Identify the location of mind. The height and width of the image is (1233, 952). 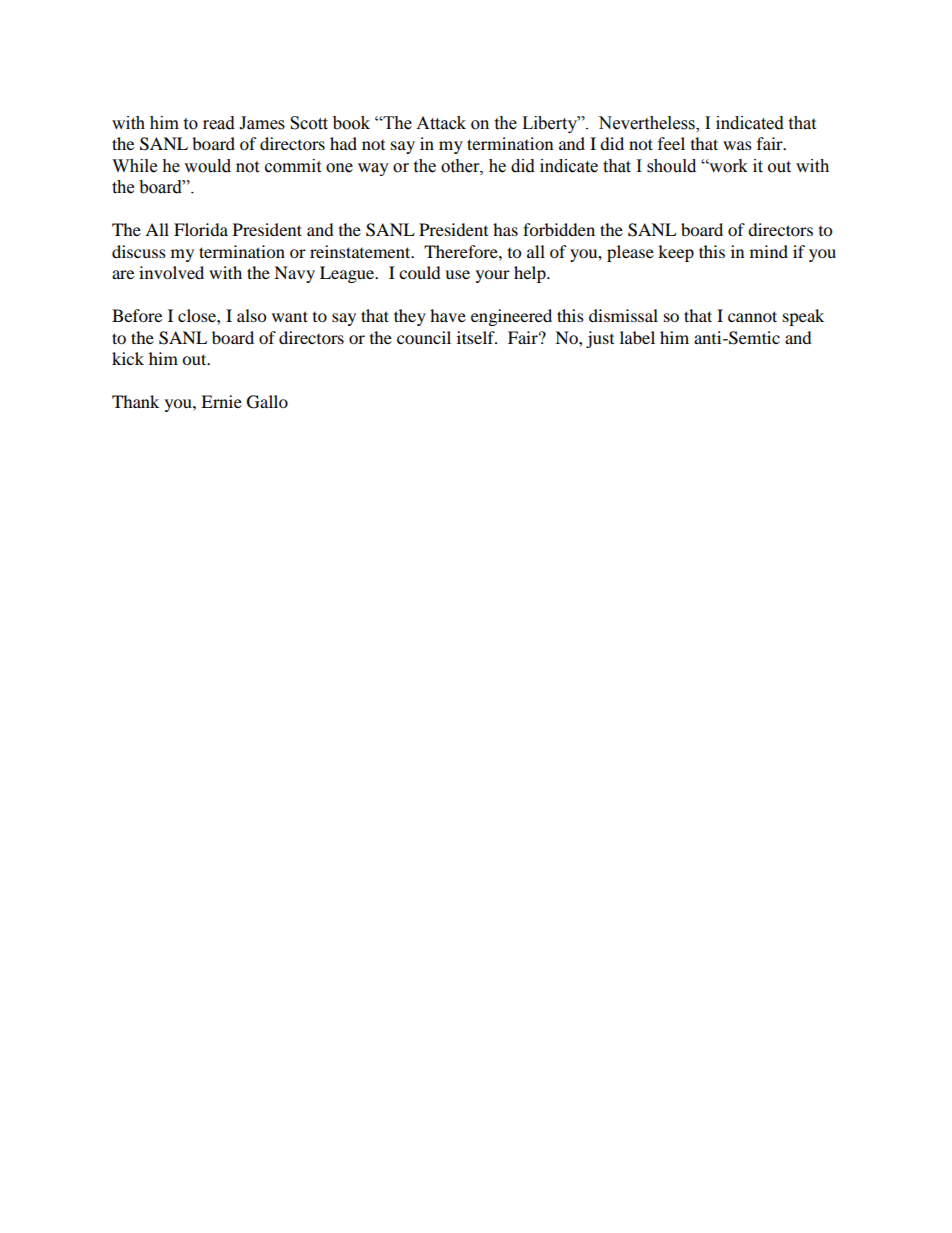
(769, 251).
